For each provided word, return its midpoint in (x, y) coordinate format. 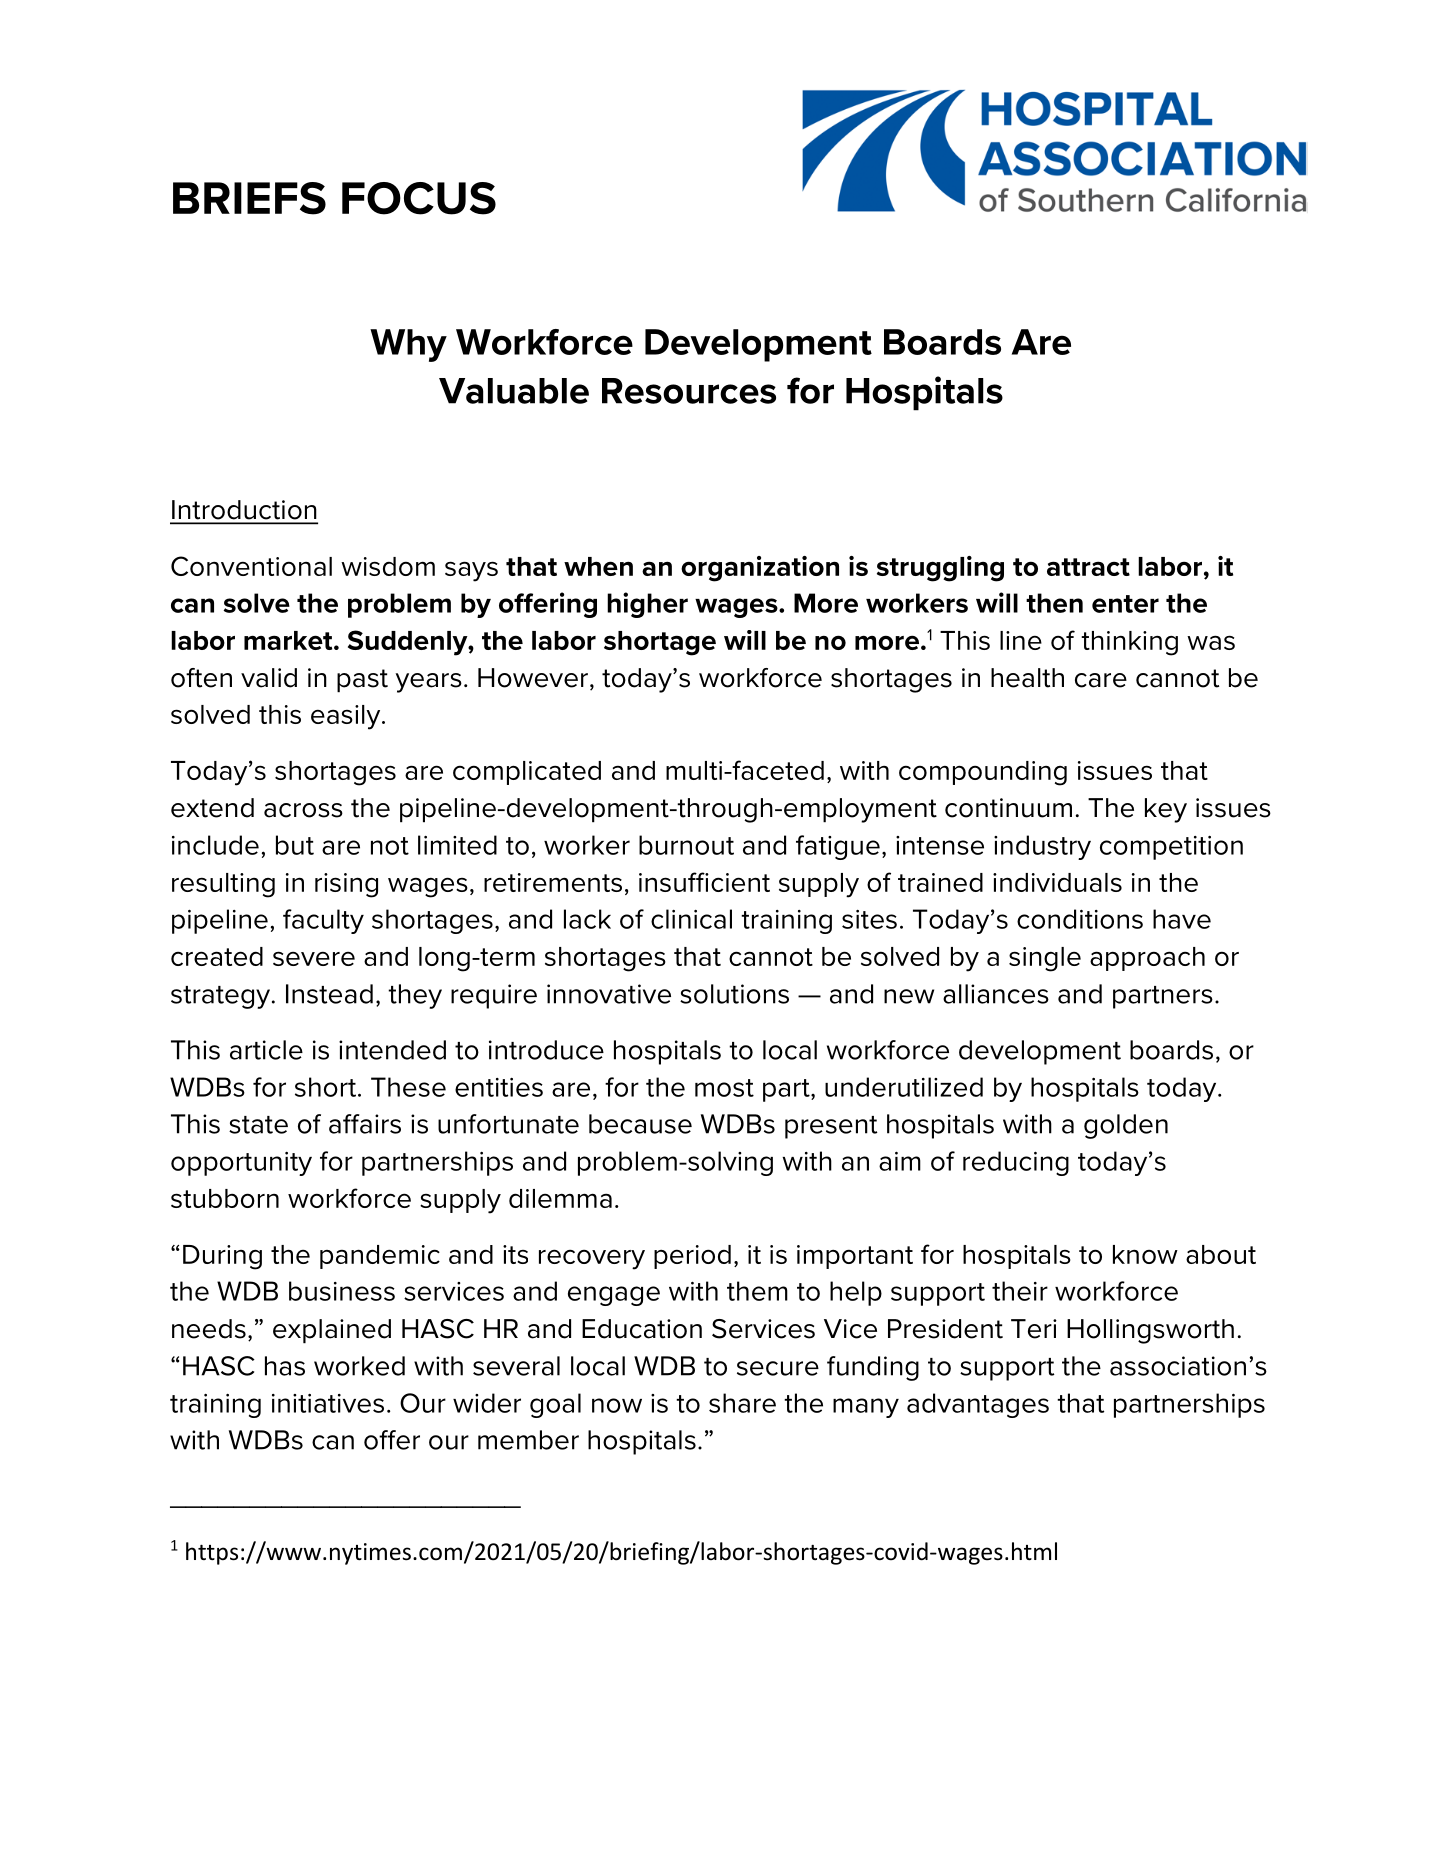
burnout (686, 845)
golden (1126, 1126)
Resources (689, 391)
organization (760, 569)
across (303, 810)
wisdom (388, 566)
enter (1125, 604)
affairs (365, 1124)
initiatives (328, 1403)
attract (1088, 567)
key (1166, 810)
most (724, 1088)
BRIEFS (249, 198)
